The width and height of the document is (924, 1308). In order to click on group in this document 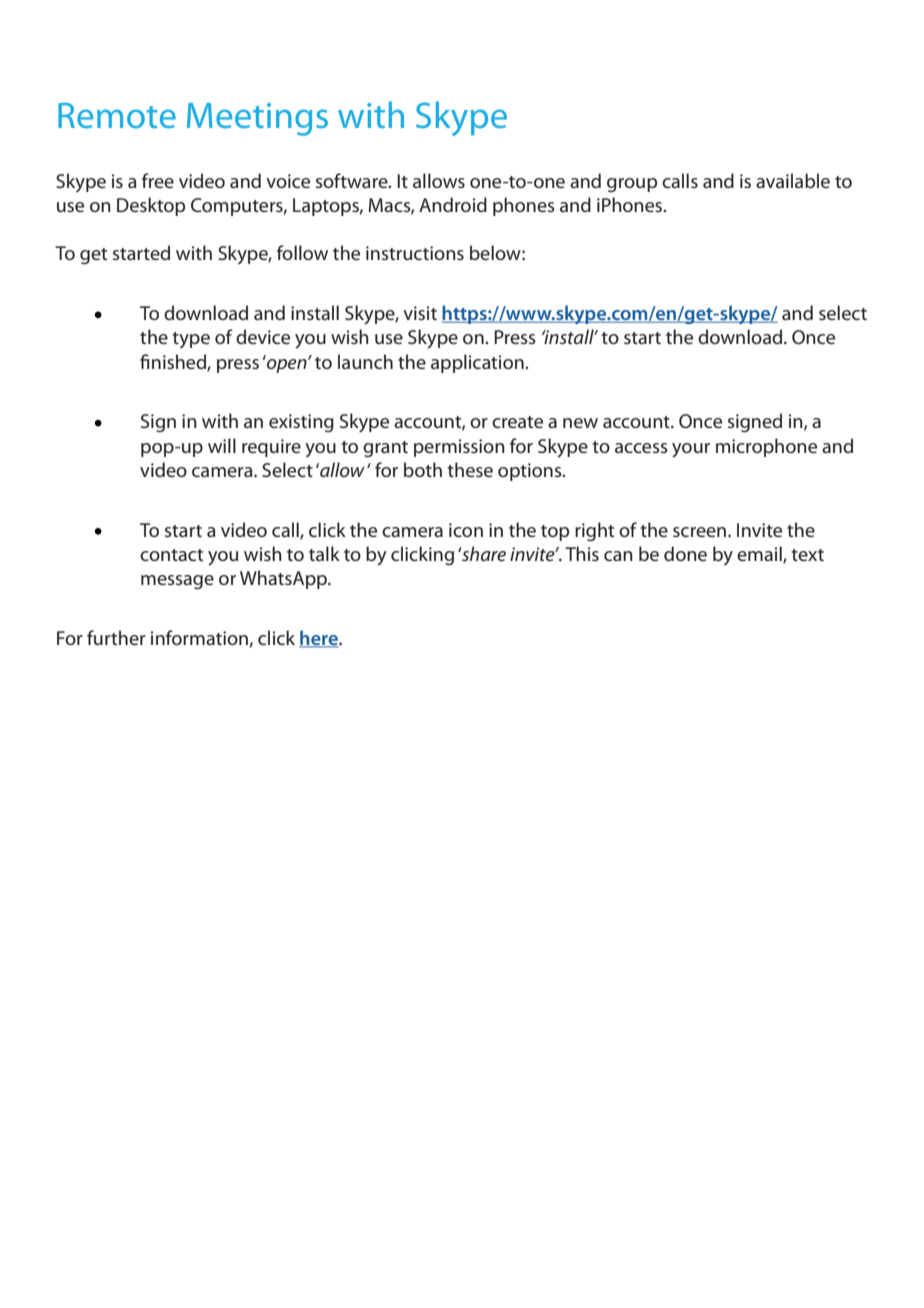, I will do `click(632, 185)`.
